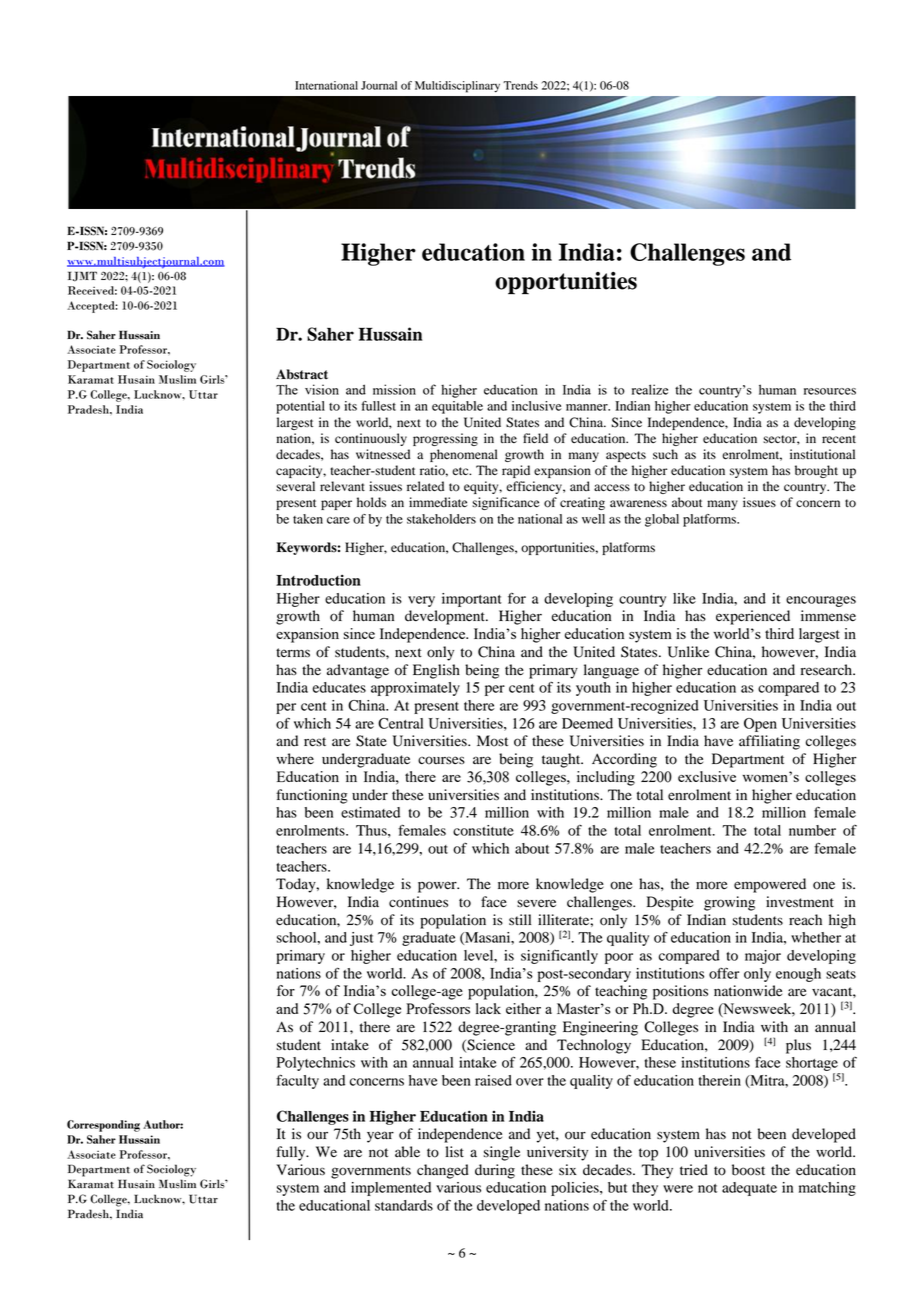  Describe the element at coordinates (753, 617) in the screenshot. I see `experienced` at that location.
